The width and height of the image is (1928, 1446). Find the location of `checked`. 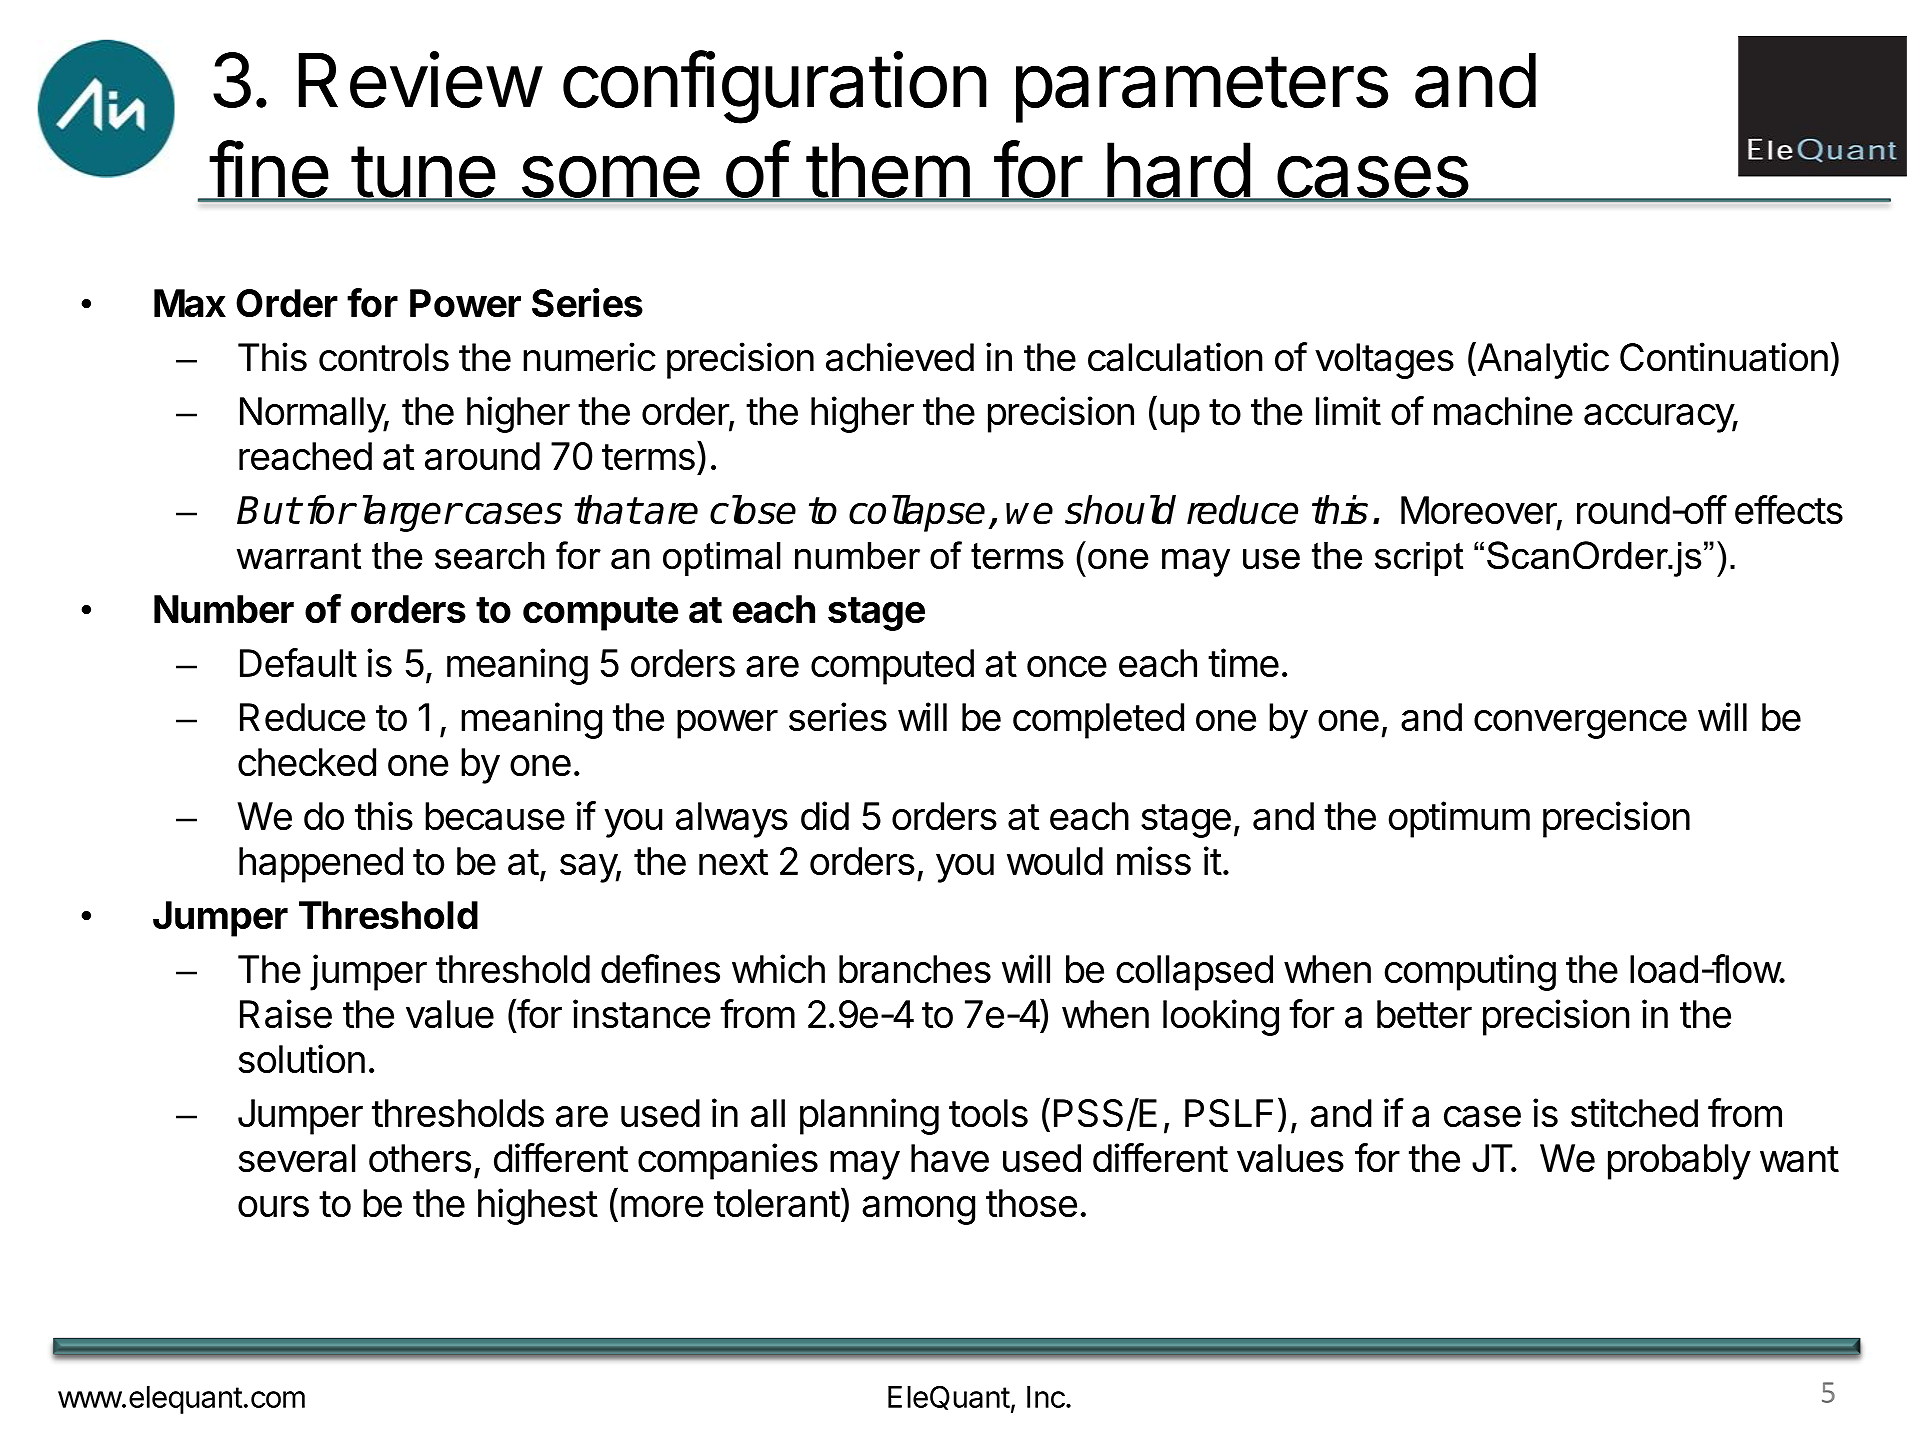

checked is located at coordinates (307, 762).
